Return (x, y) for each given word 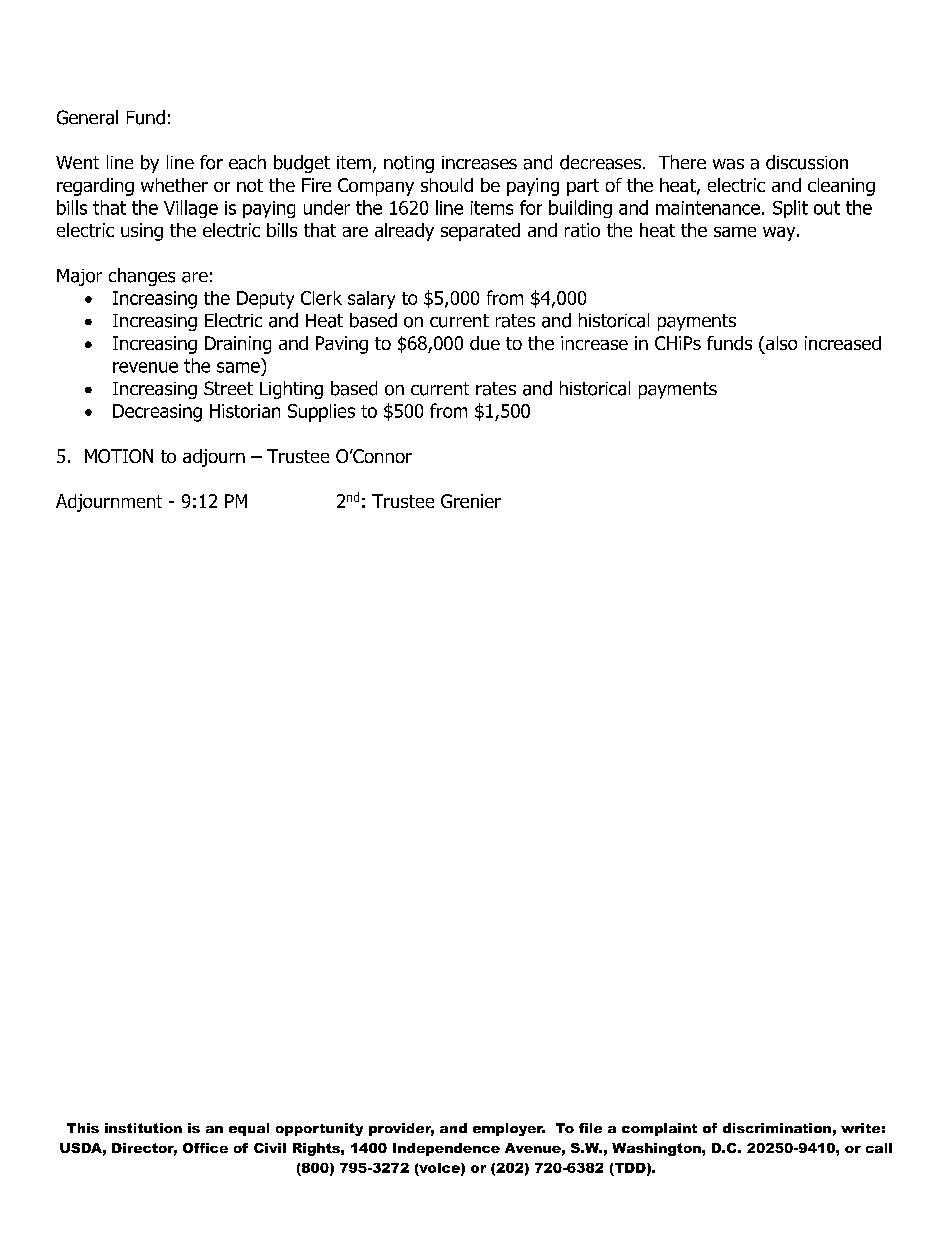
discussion (807, 162)
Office (205, 1148)
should (447, 185)
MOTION (119, 456)
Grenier (471, 501)
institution (143, 1128)
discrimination (777, 1128)
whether (174, 185)
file (590, 1128)
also (780, 344)
